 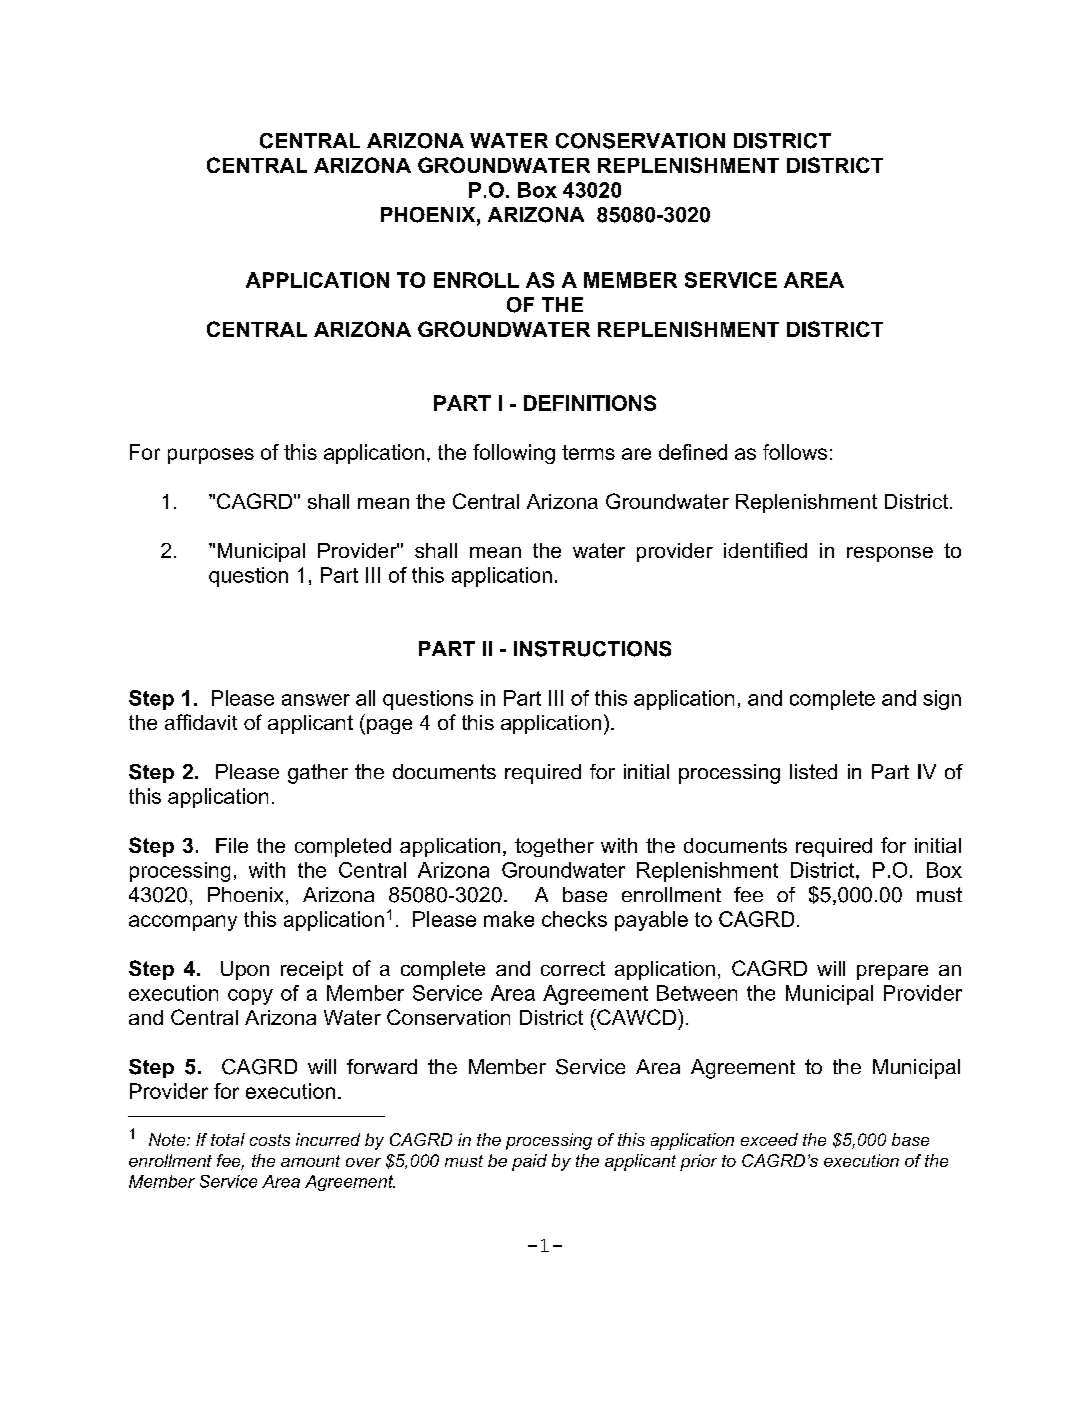 What do you see at coordinates (813, 771) in the page?
I see `listed` at bounding box center [813, 771].
